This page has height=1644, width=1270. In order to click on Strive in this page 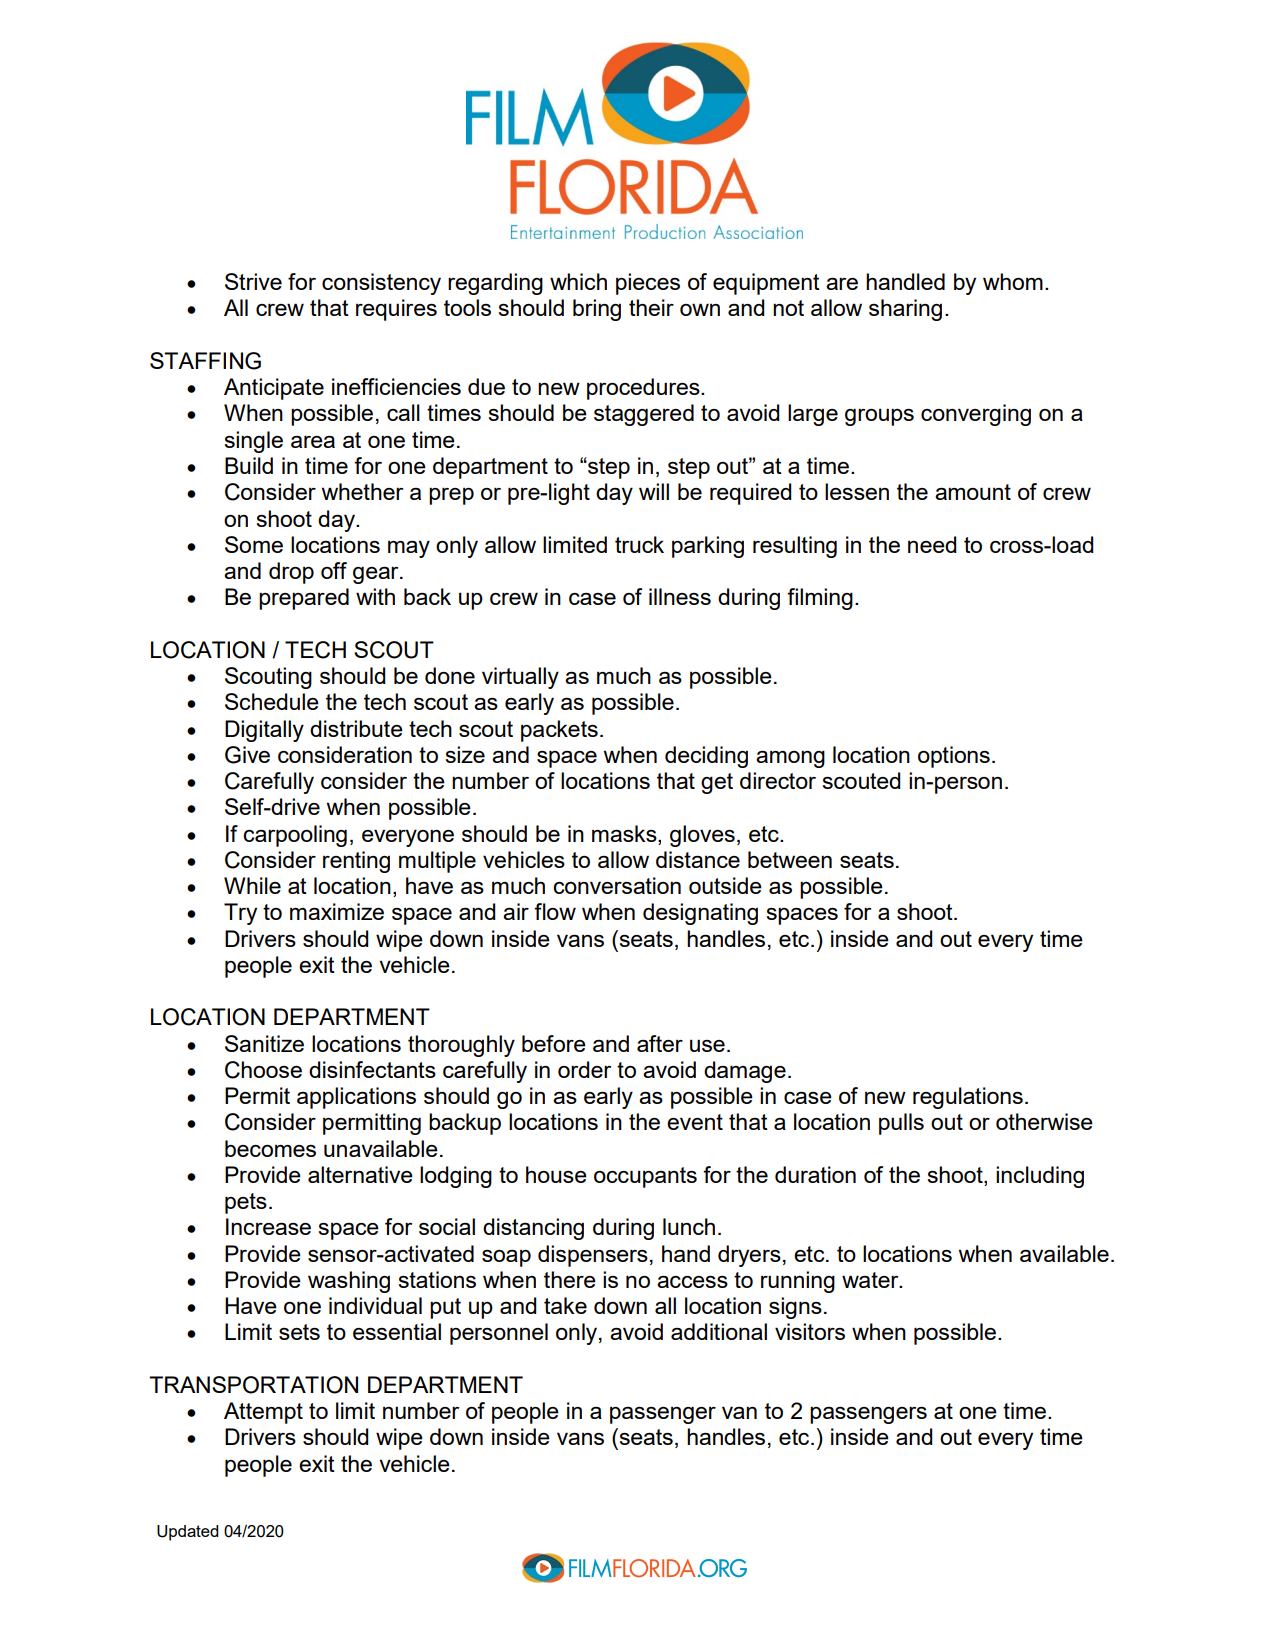, I will do `click(253, 281)`.
